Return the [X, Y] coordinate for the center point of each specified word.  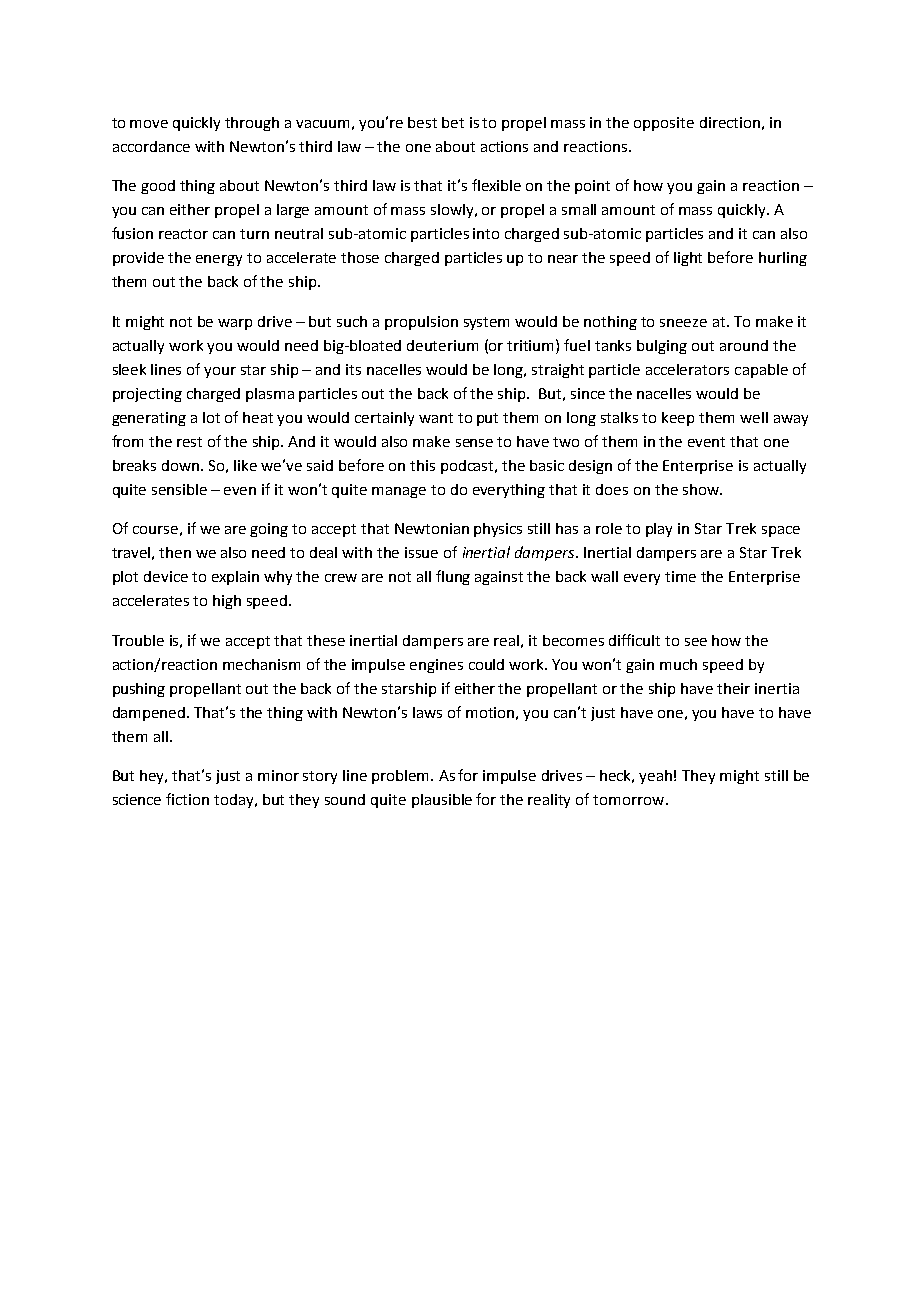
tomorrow [630, 800]
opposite [664, 124]
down [182, 465]
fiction [187, 799]
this [422, 465]
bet [453, 122]
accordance [151, 146]
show [702, 489]
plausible [442, 801]
